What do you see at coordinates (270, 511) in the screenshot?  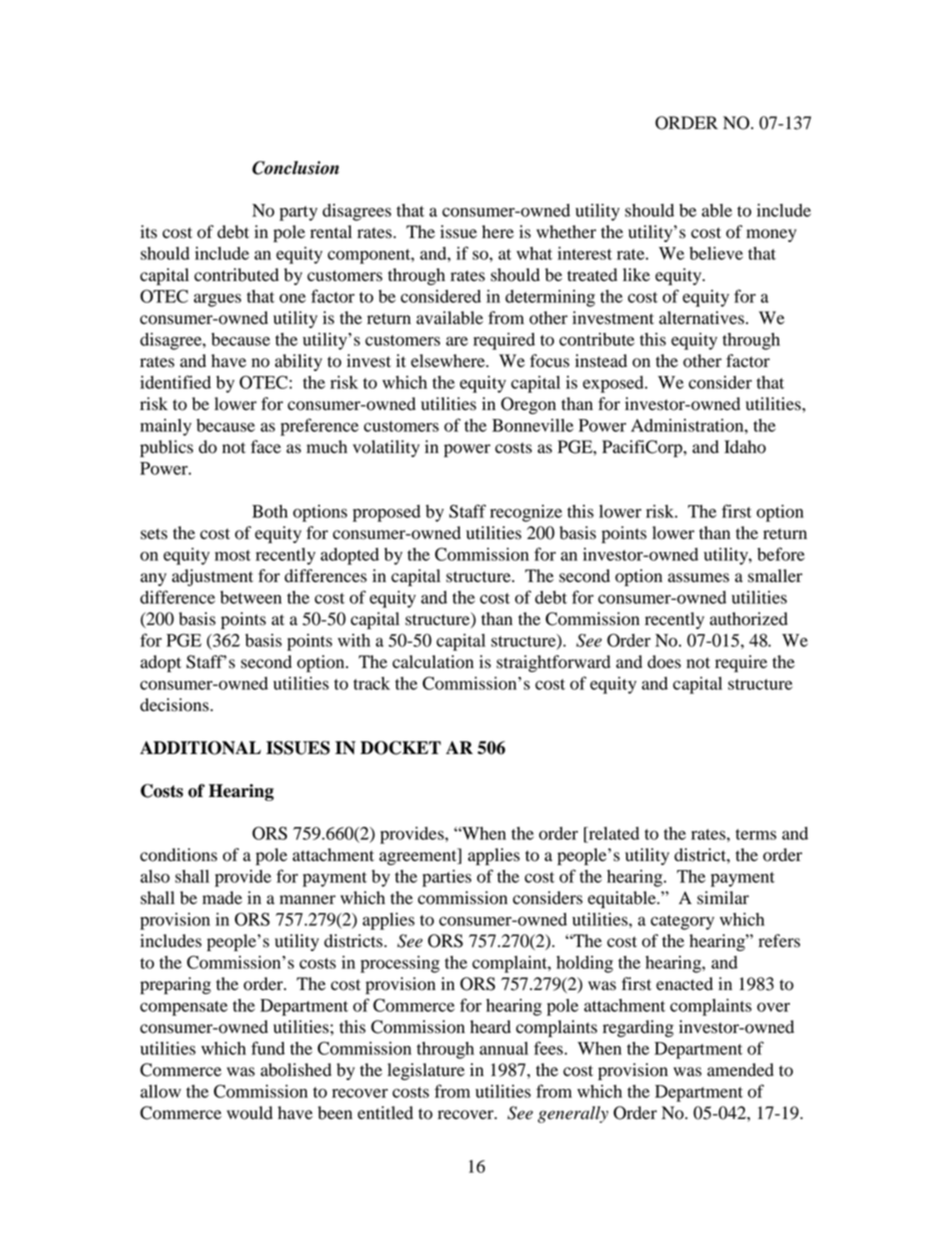 I see `Both` at bounding box center [270, 511].
